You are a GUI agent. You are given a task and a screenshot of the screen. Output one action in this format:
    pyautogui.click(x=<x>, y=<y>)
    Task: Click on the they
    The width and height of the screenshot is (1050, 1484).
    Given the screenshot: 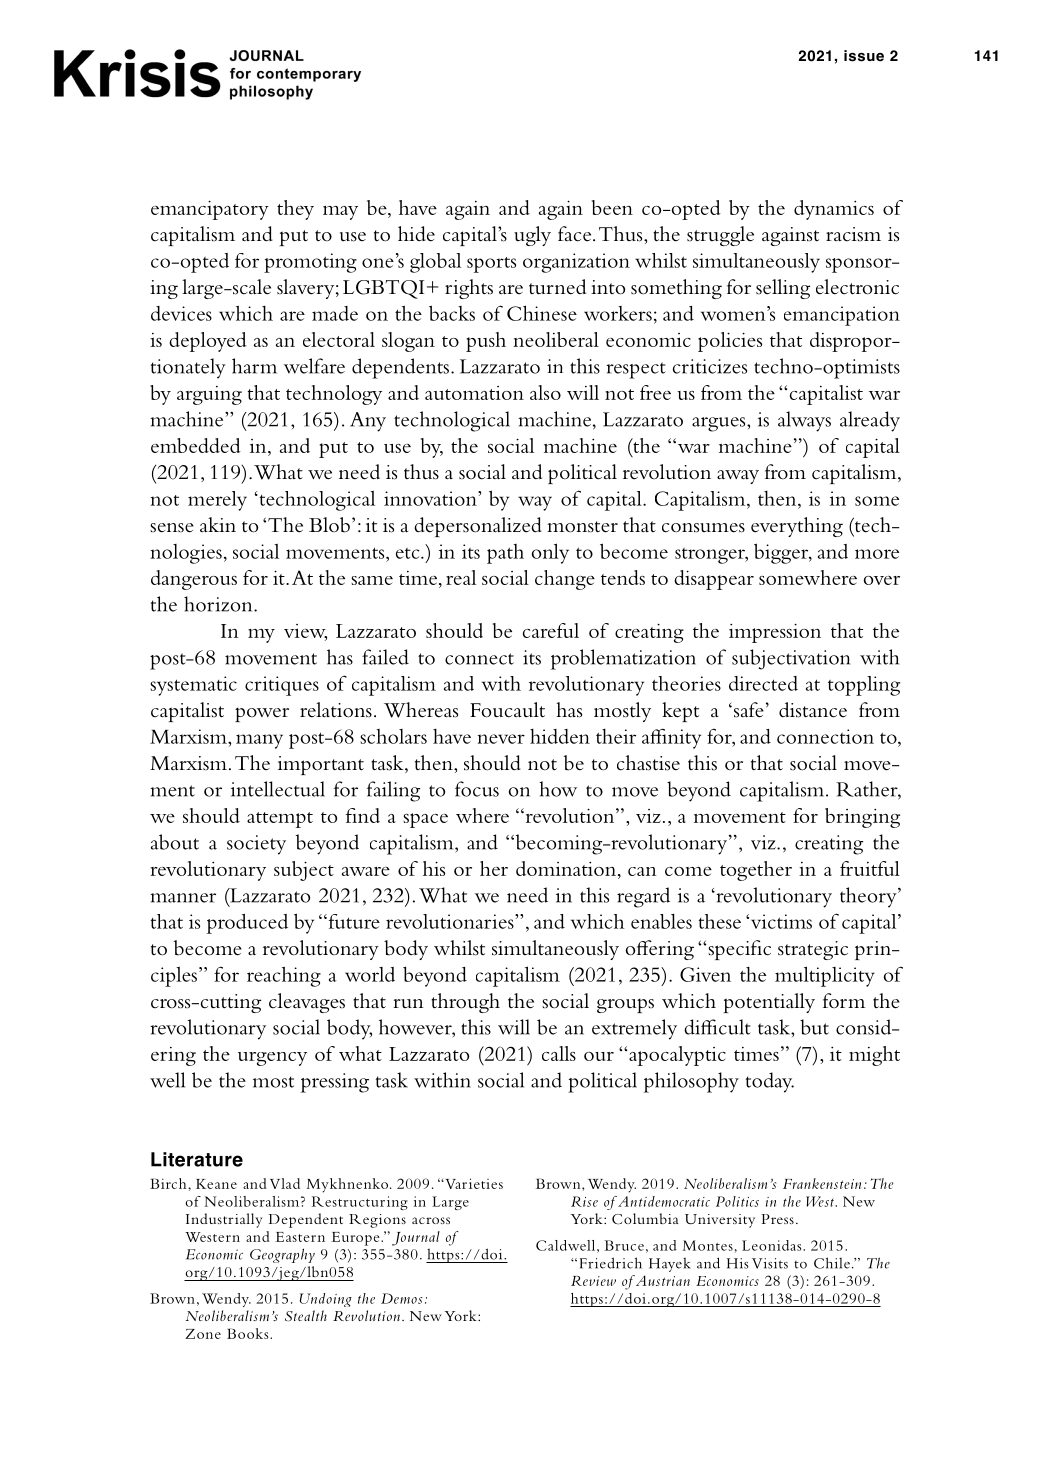 What is the action you would take?
    pyautogui.click(x=295, y=210)
